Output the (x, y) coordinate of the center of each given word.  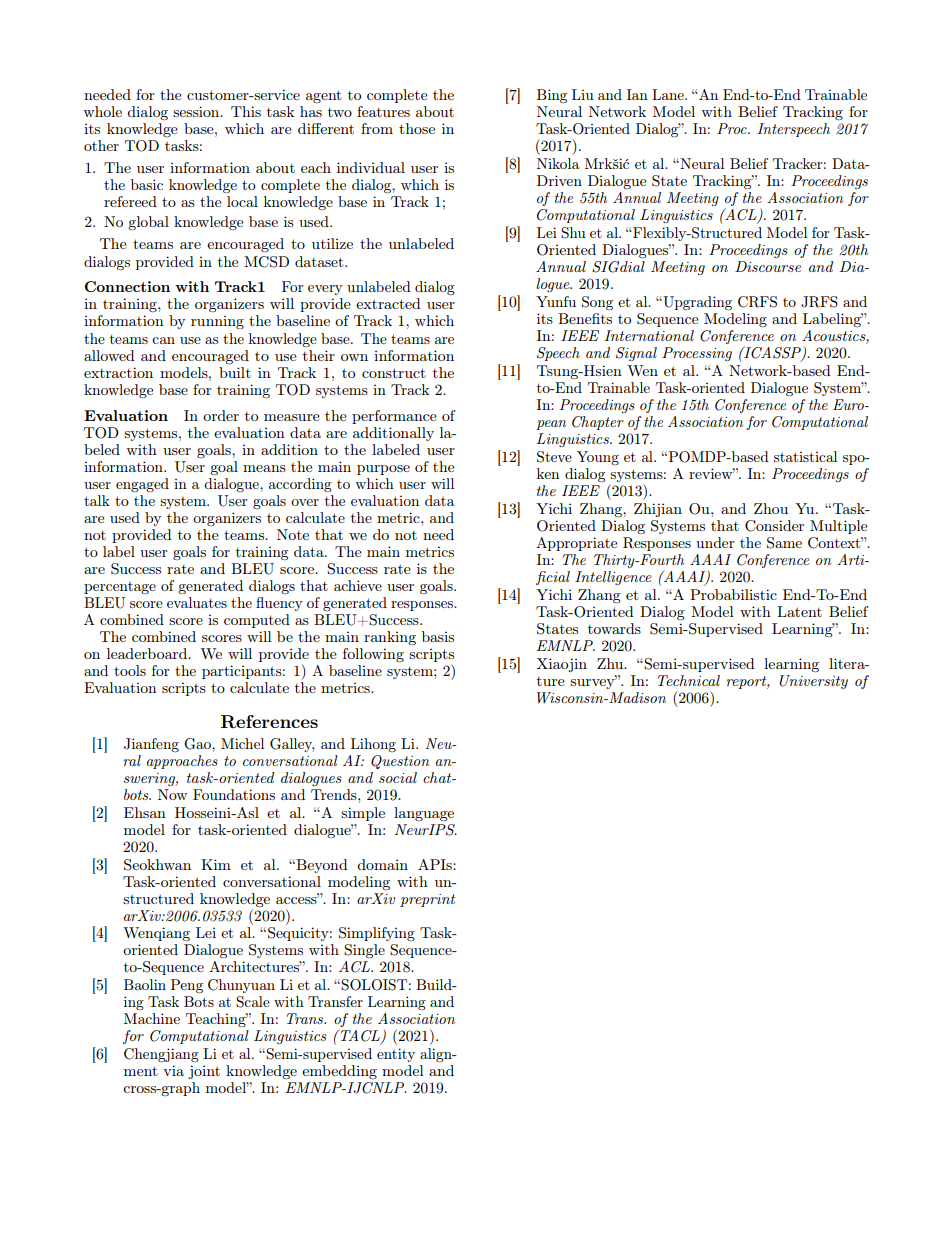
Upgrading (696, 303)
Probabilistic (733, 594)
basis (438, 636)
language (424, 814)
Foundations (234, 794)
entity (396, 1055)
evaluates (197, 602)
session (197, 111)
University (813, 682)
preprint (427, 900)
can (163, 340)
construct (394, 373)
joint (204, 1072)
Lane (669, 94)
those (417, 128)
